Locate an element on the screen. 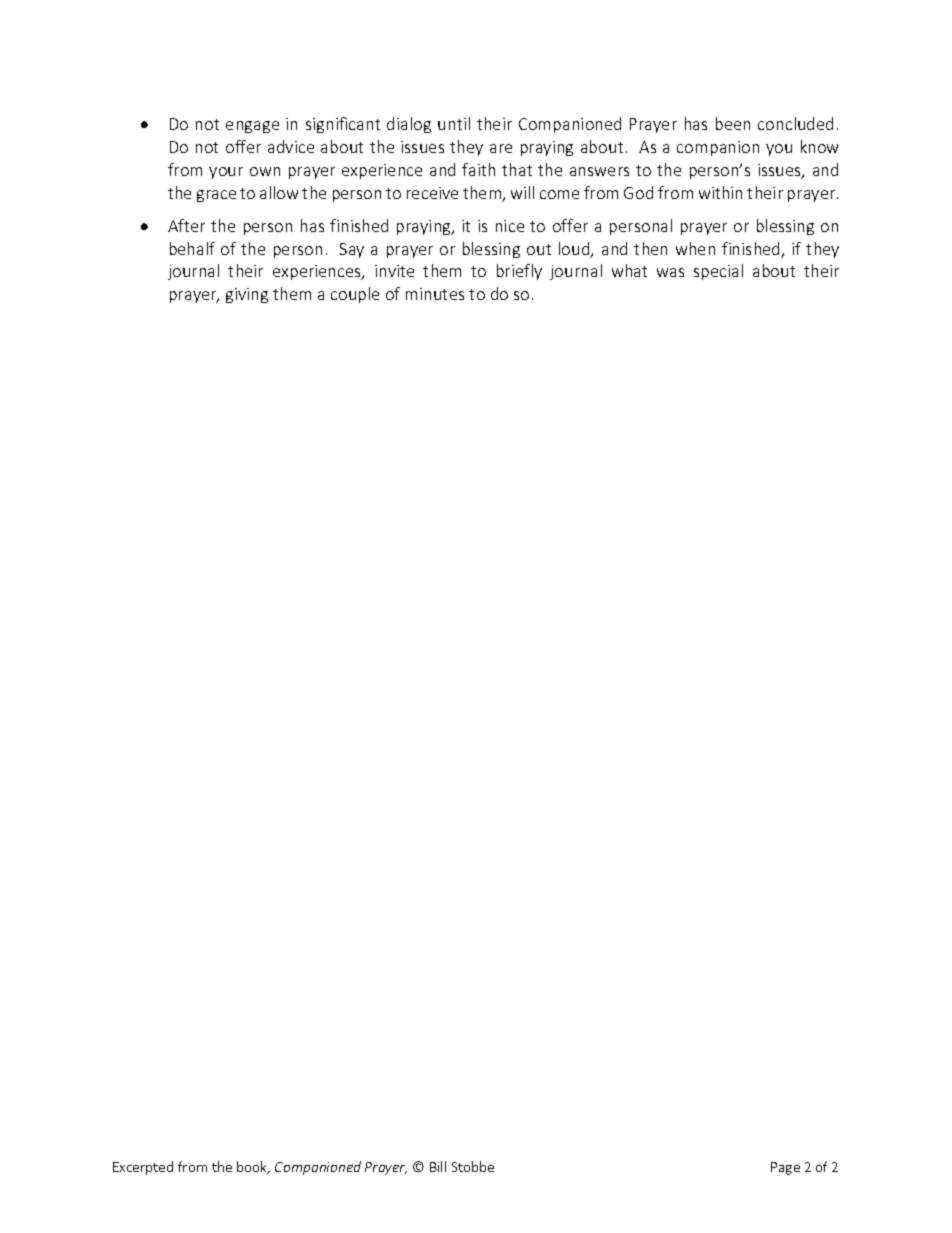 The width and height of the screenshot is (952, 1233). your is located at coordinates (226, 173).
